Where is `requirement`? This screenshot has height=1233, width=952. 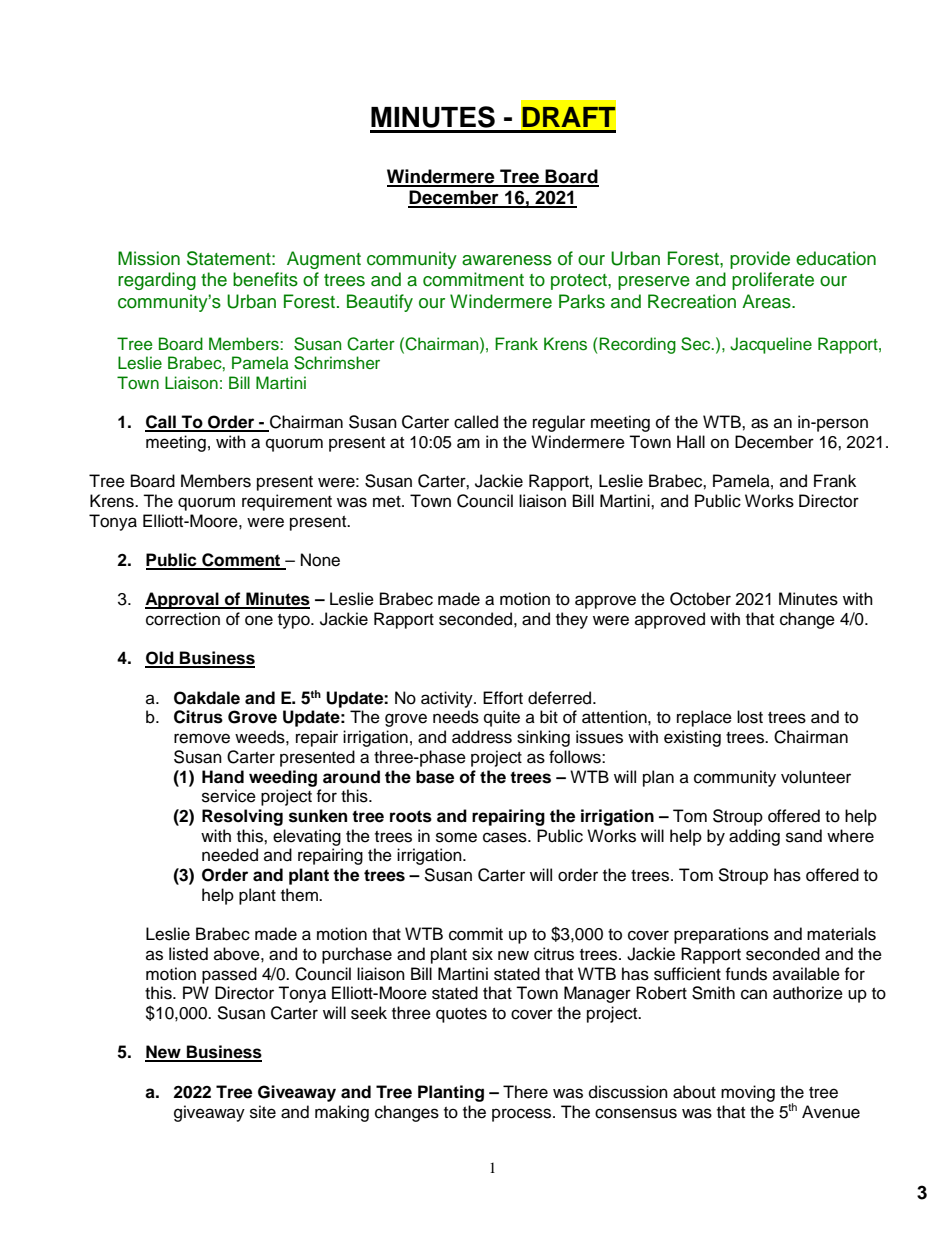
requirement is located at coordinates (287, 502).
